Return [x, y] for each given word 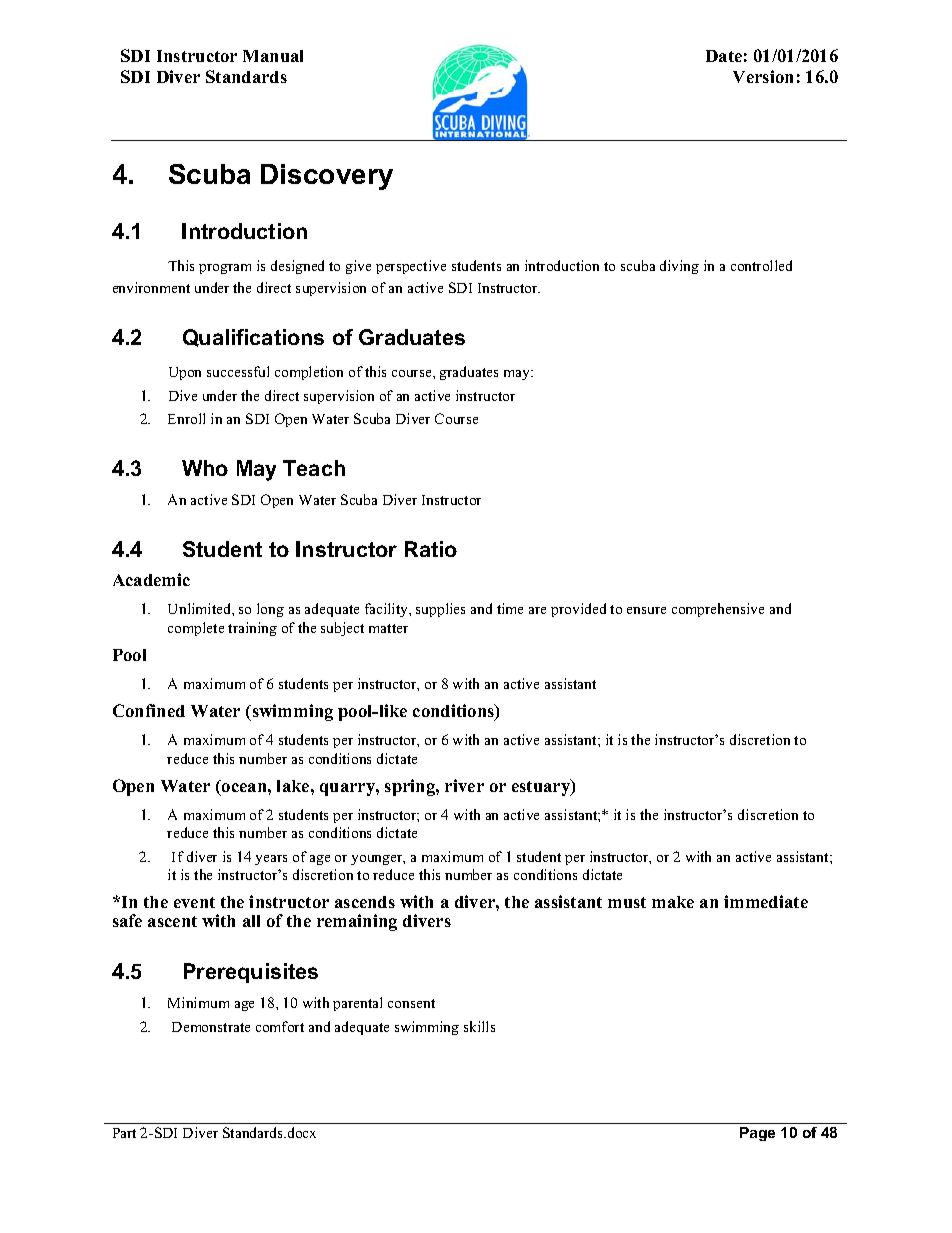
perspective [411, 267]
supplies [440, 610]
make [673, 902]
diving [679, 267]
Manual [273, 56]
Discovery [327, 177]
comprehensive [718, 610]
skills [479, 1026]
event [194, 902]
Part [124, 1133]
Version [763, 76]
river [464, 785]
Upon [185, 373]
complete [196, 629]
